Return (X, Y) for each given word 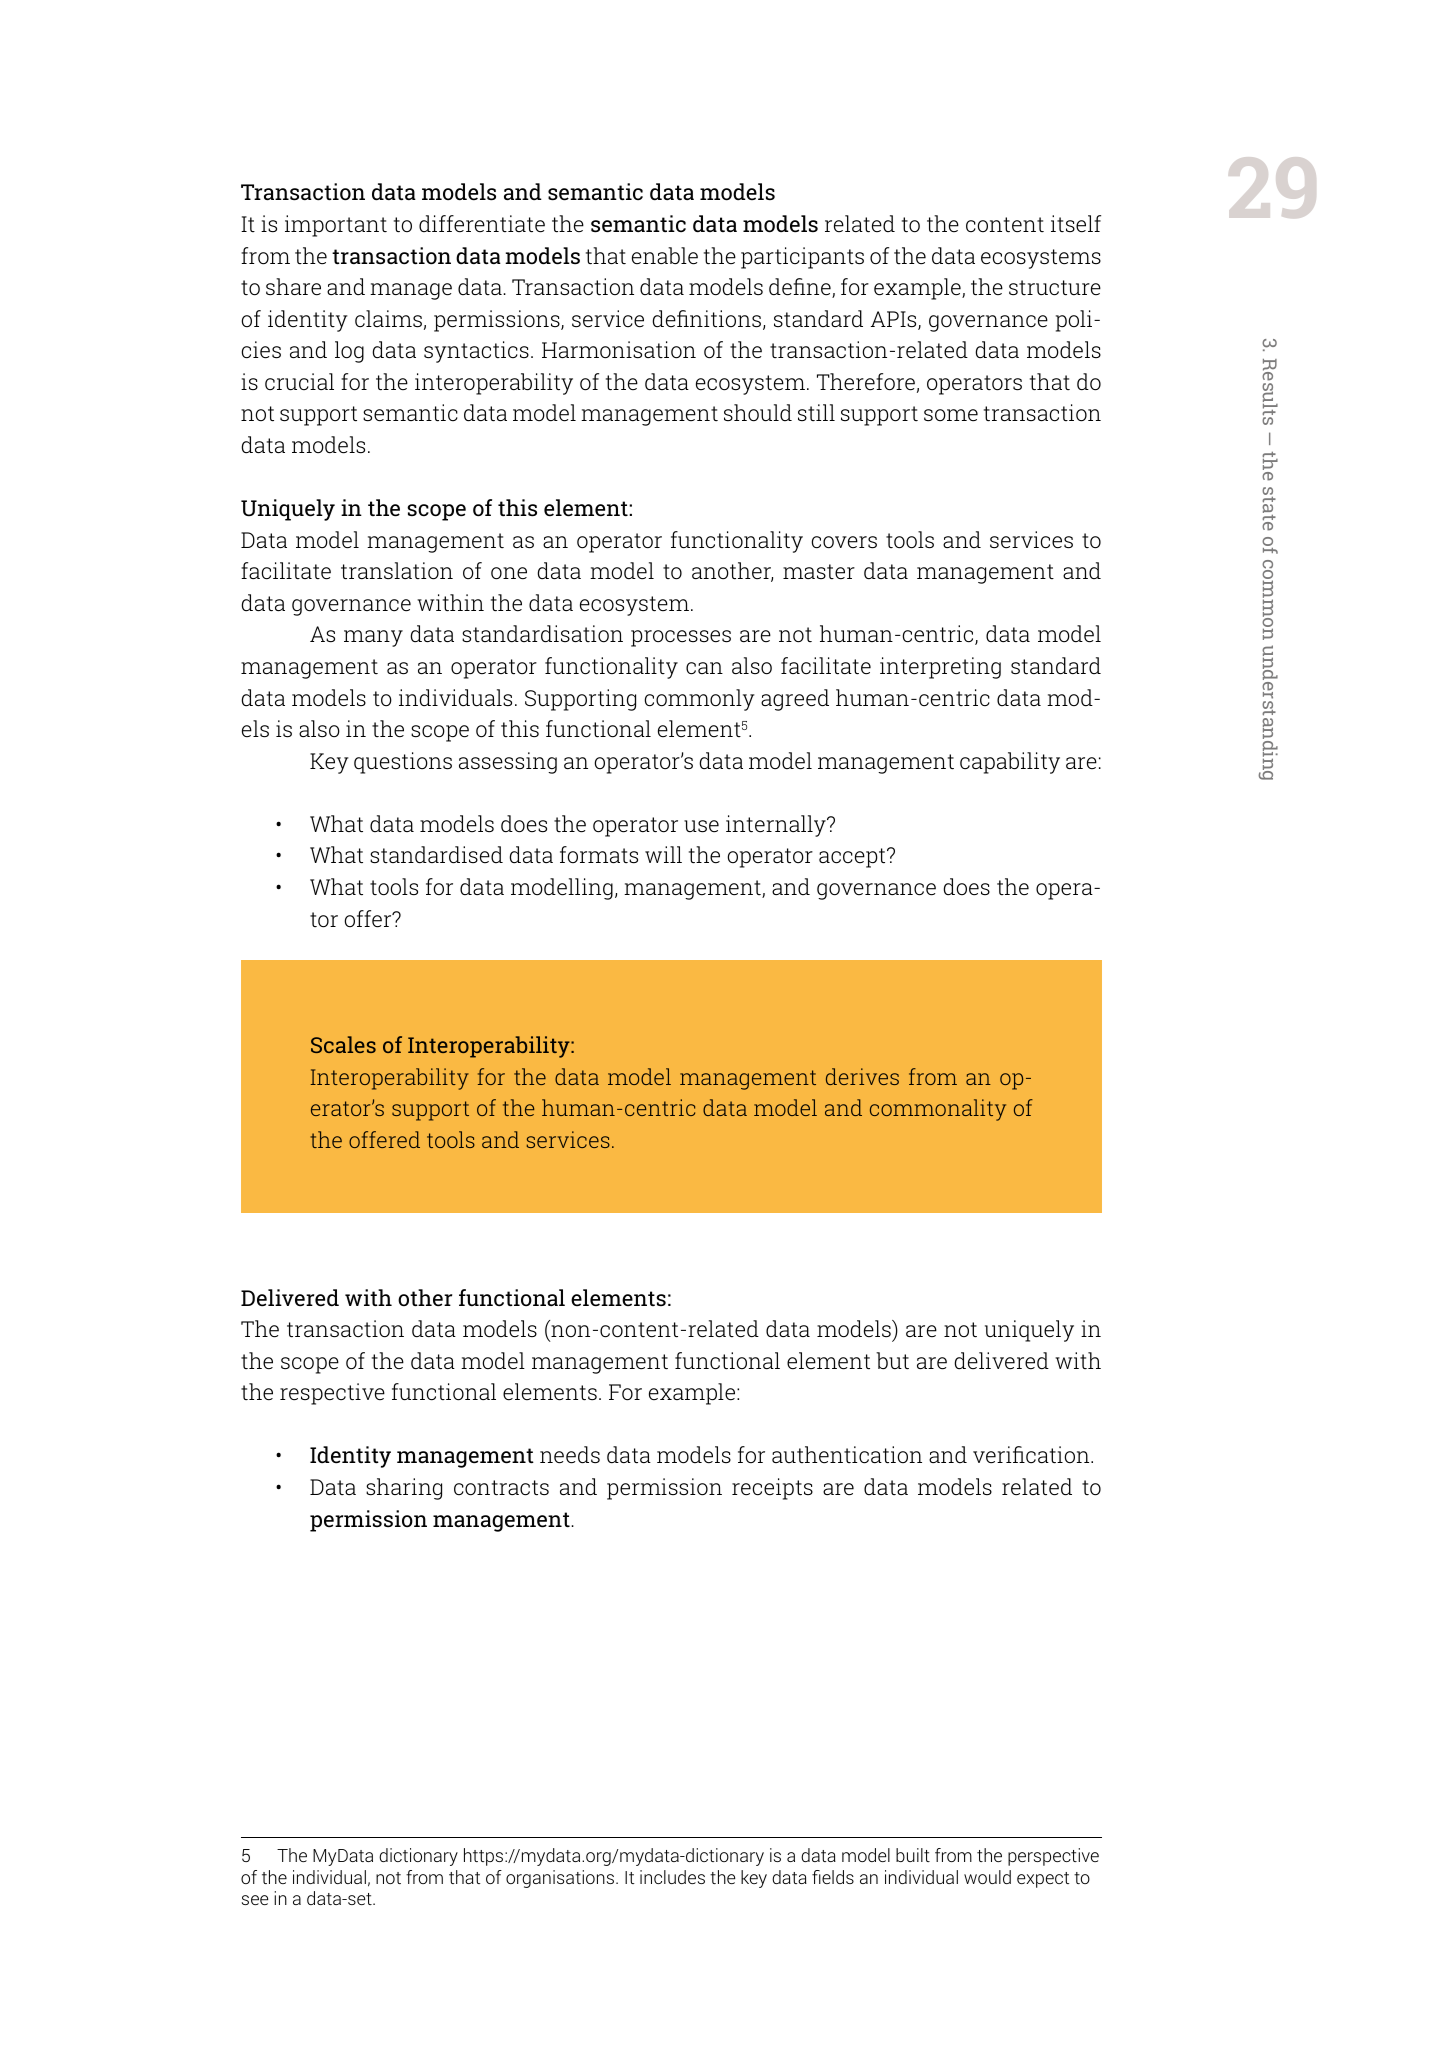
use (701, 826)
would (987, 1877)
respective (332, 1394)
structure (1055, 288)
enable (665, 256)
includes (672, 1877)
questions (403, 763)
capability (1010, 763)
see (255, 1900)
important (336, 226)
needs (570, 1455)
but (892, 1361)
